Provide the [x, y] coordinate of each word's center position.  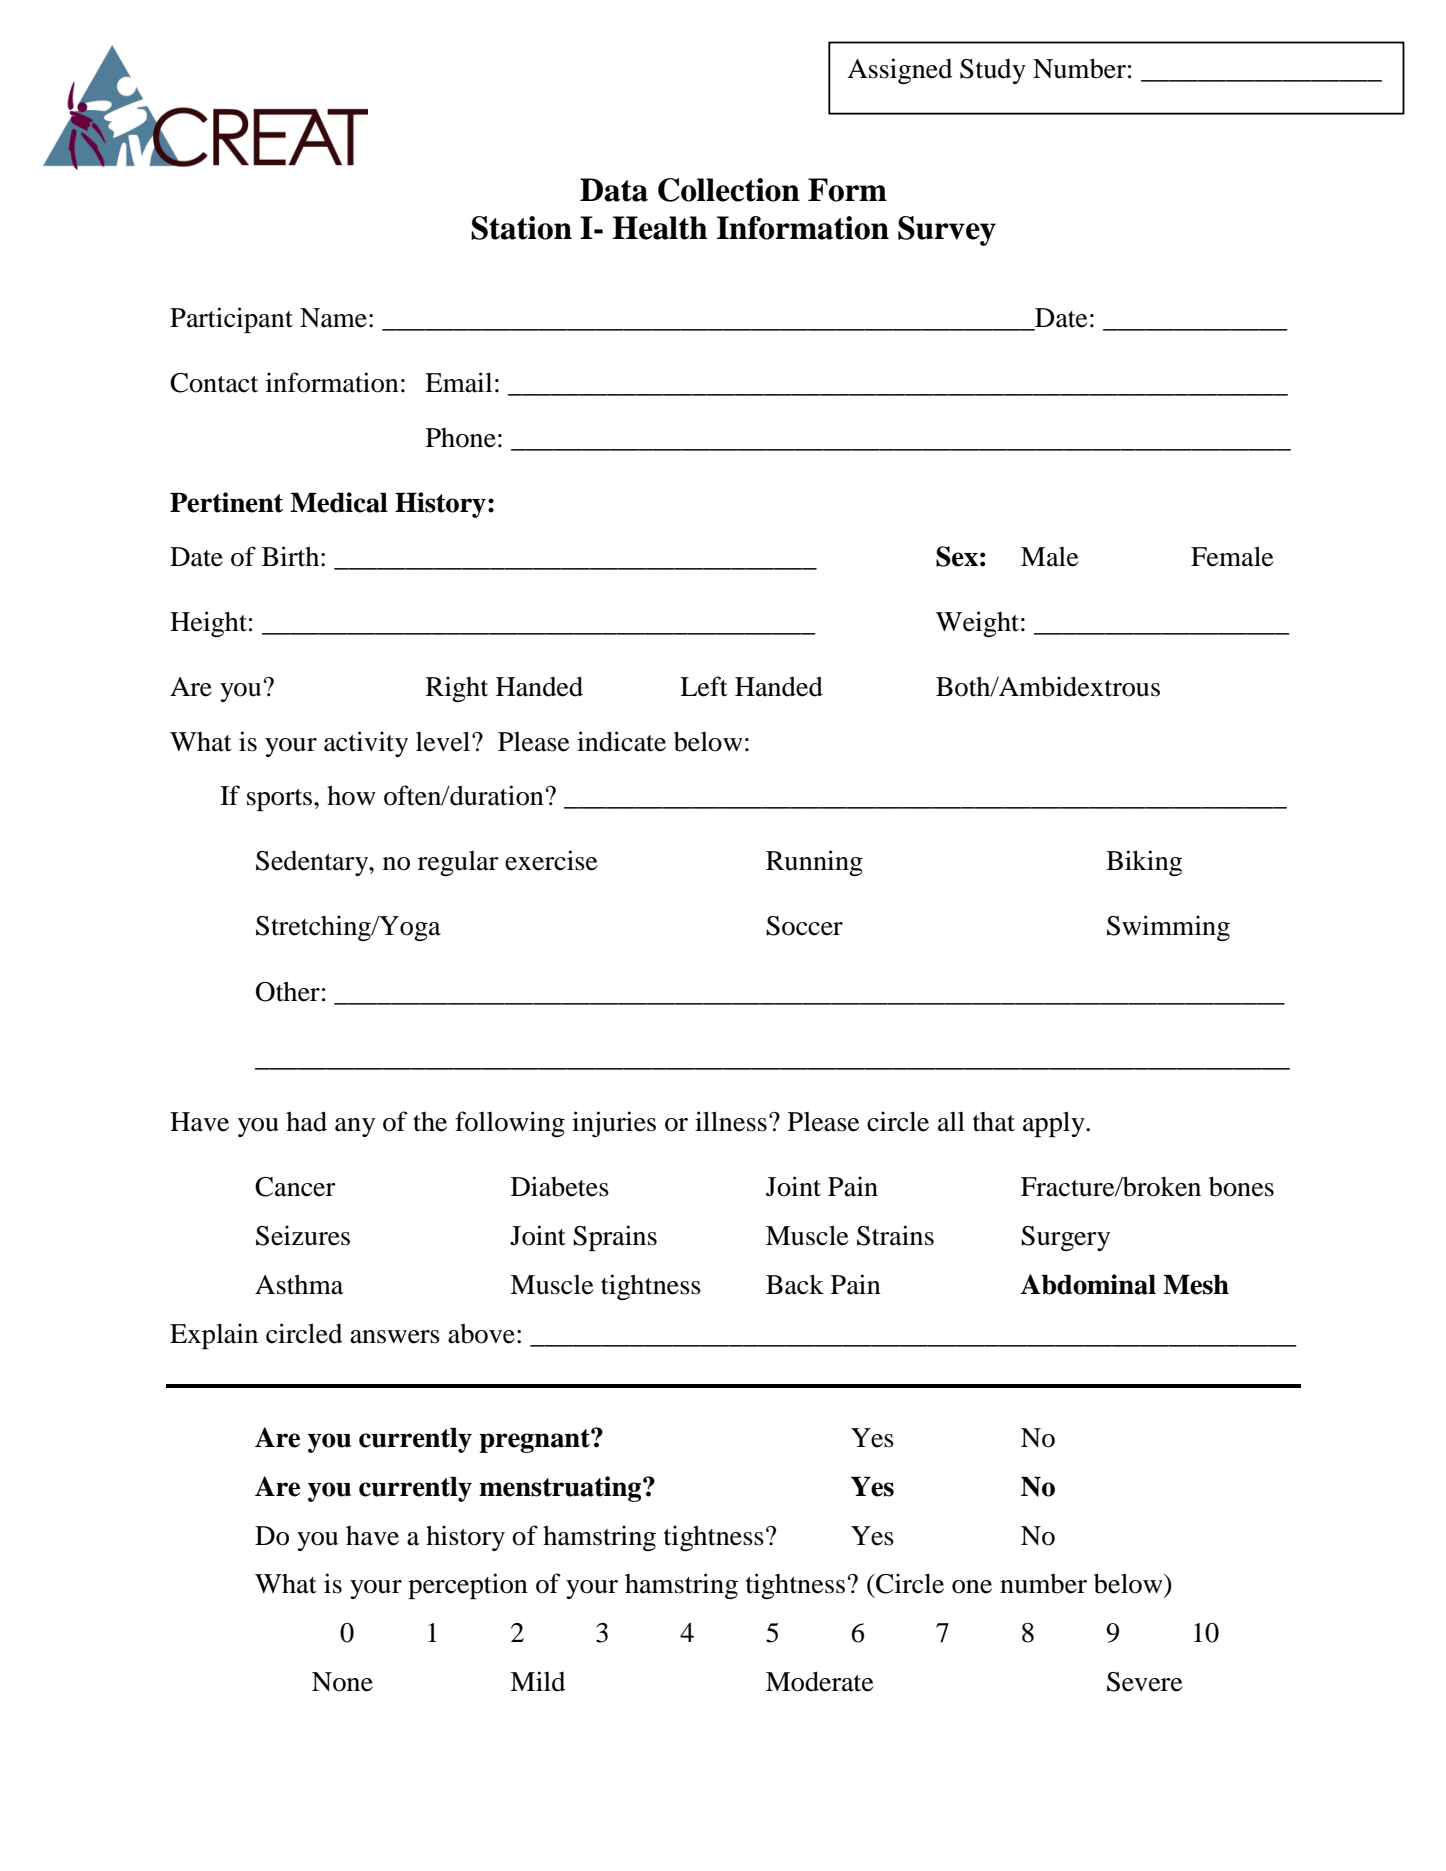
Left [704, 686]
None [342, 1682]
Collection [729, 190]
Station [521, 228]
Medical [339, 502]
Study [993, 71]
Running [814, 863]
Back [795, 1284]
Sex [957, 556]
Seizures [303, 1235]
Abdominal [1088, 1284]
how [351, 795]
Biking [1144, 863]
